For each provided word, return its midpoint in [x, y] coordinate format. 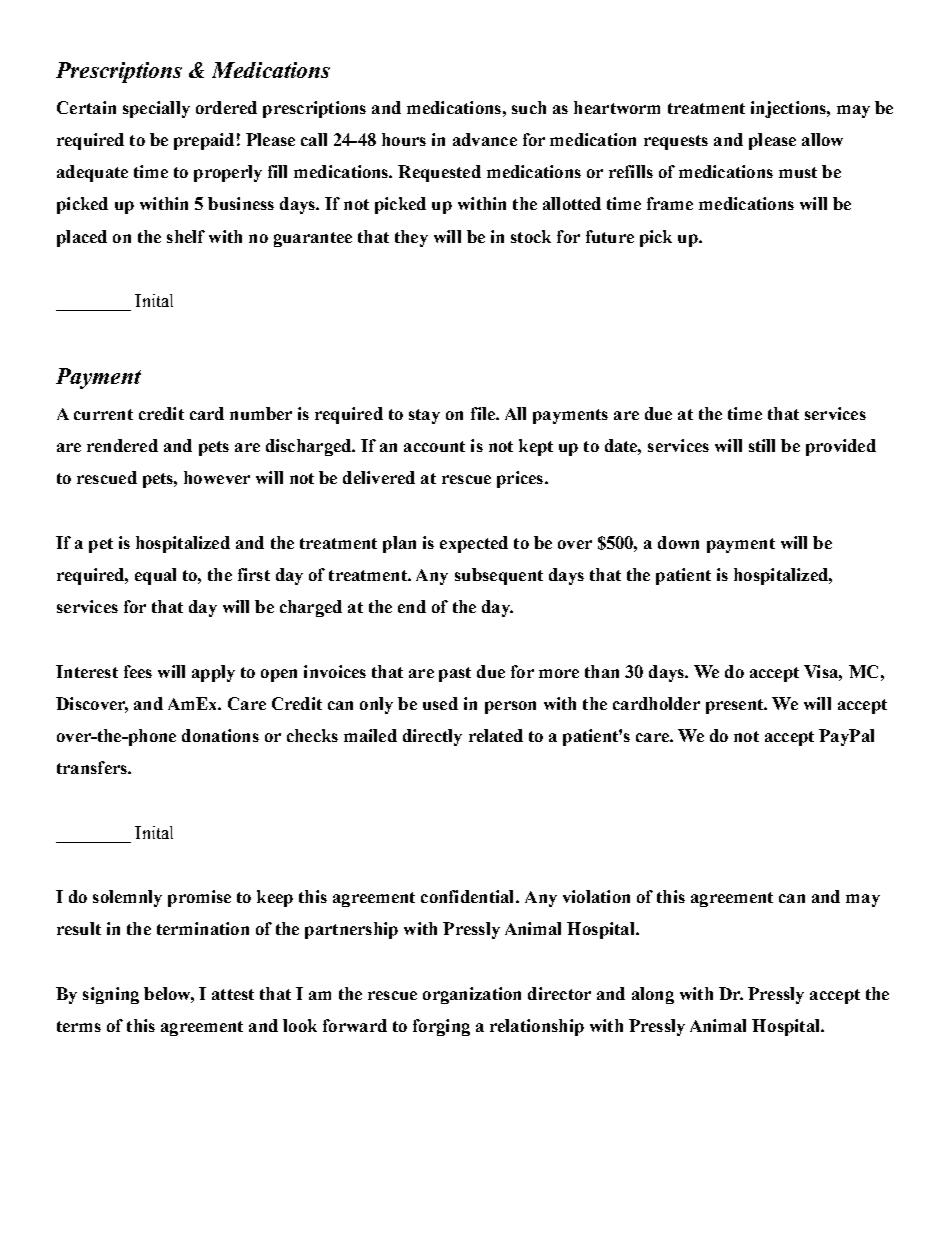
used [440, 703]
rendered [122, 445]
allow [822, 139]
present [736, 706]
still [762, 445]
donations [220, 735]
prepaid [204, 141]
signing [111, 995]
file [484, 413]
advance [485, 139]
